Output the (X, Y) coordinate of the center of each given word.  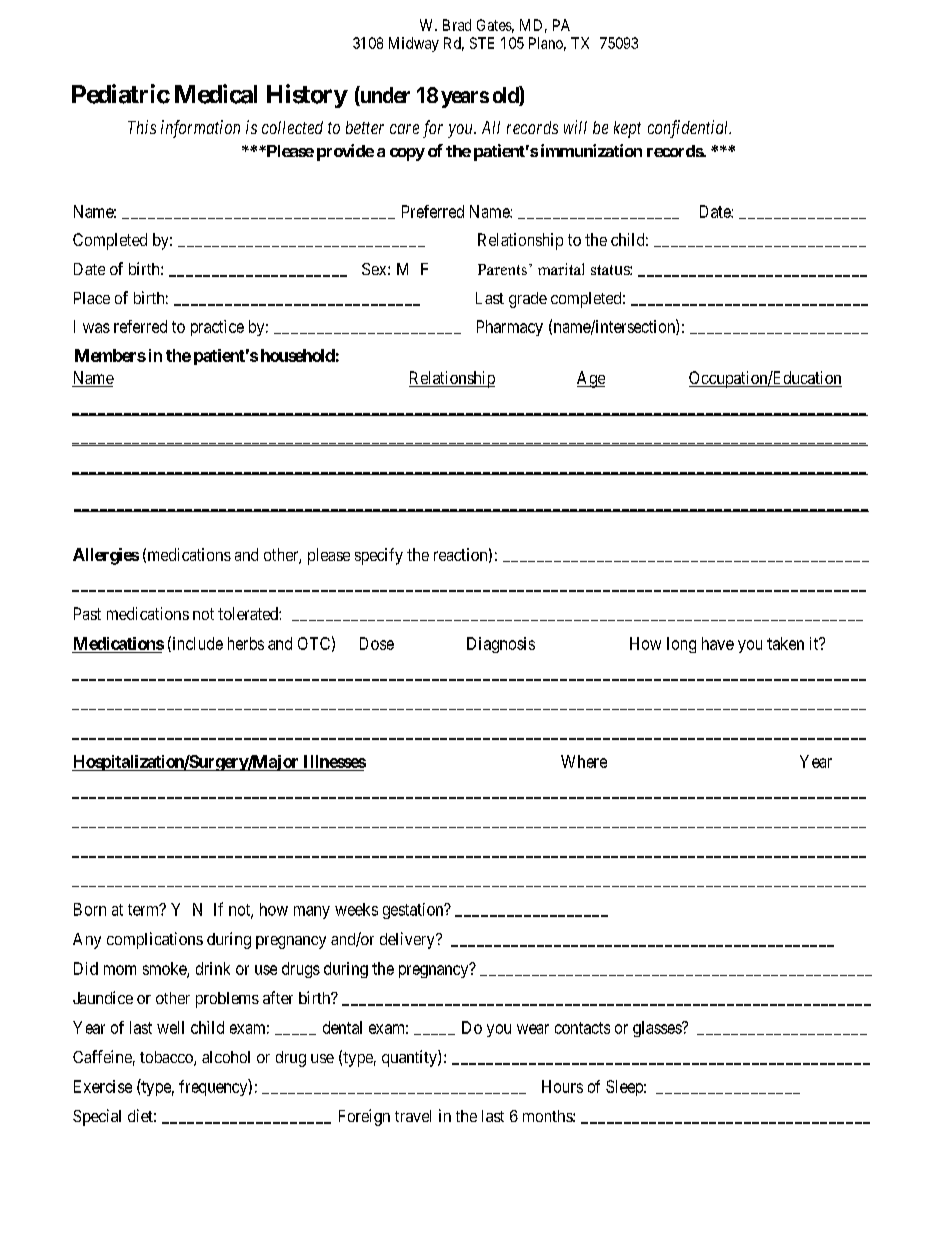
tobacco (167, 1058)
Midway (414, 44)
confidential (689, 129)
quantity (410, 1058)
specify (379, 556)
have (718, 643)
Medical (216, 94)
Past (87, 613)
